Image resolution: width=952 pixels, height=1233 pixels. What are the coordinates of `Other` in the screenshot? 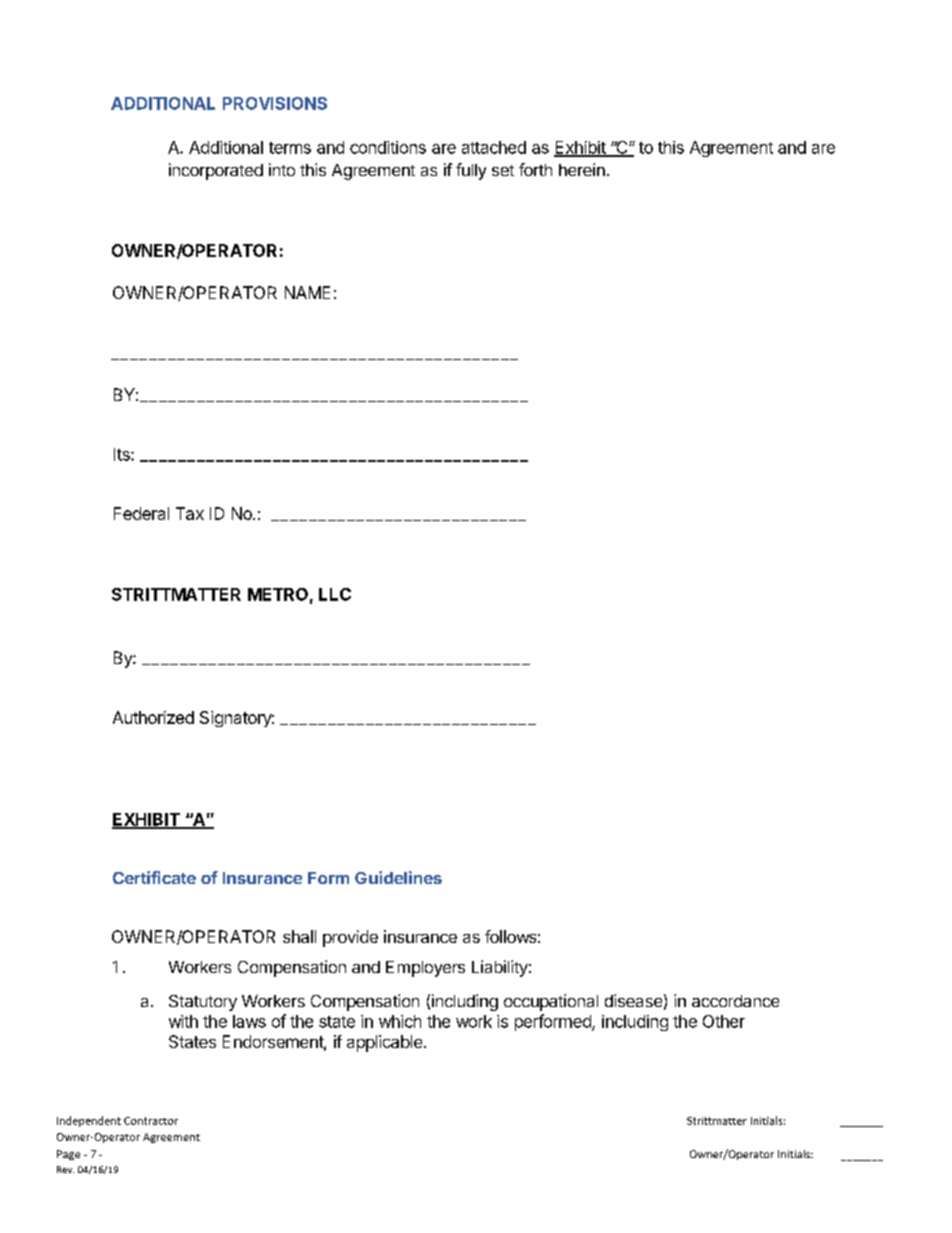 It's located at (724, 1021).
